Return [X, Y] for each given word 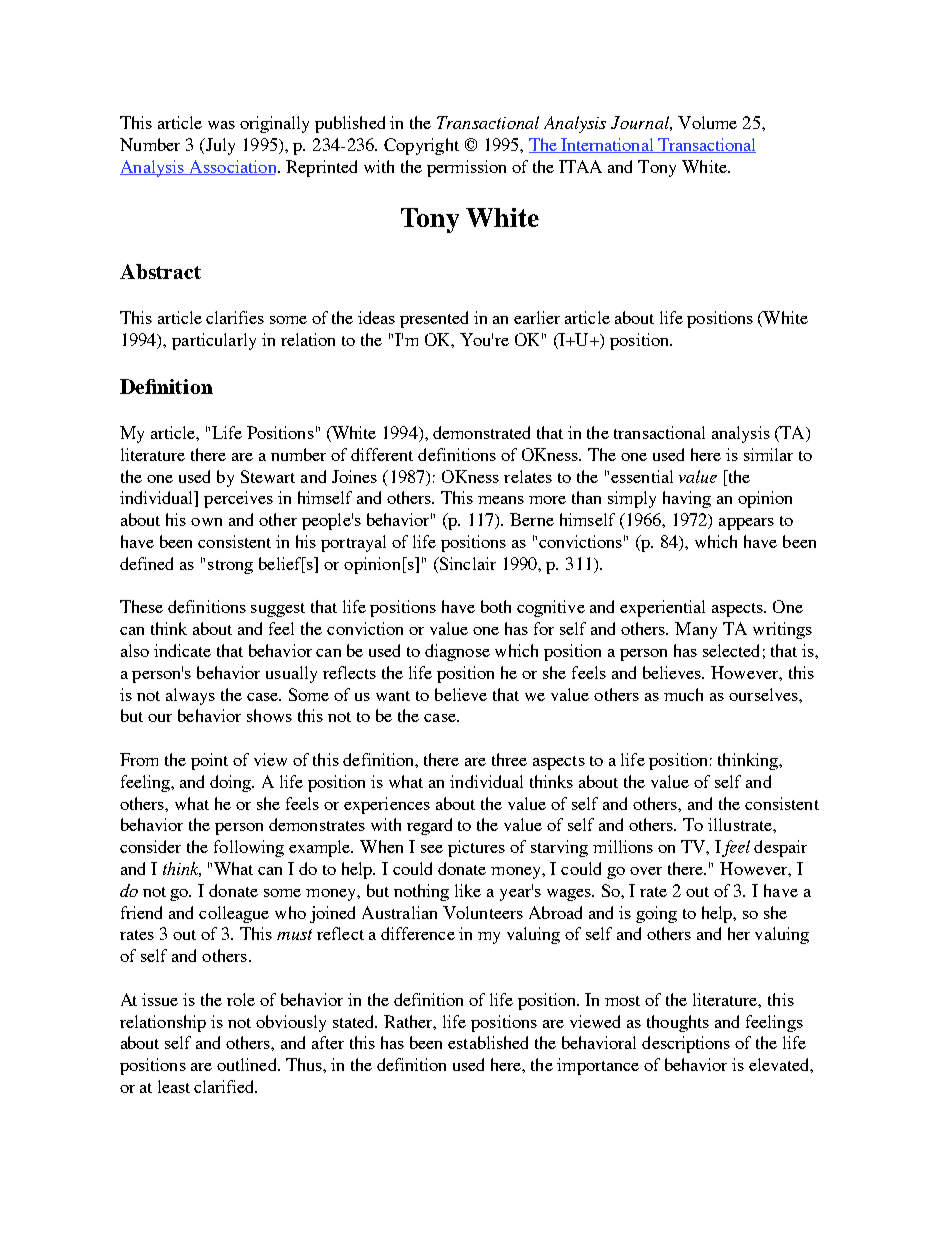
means [501, 500]
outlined [248, 1064]
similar [768, 454]
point [209, 761]
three [509, 759]
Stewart [268, 476]
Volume [707, 122]
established [488, 1042]
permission [466, 168]
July [219, 146]
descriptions [686, 1044]
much [683, 694]
